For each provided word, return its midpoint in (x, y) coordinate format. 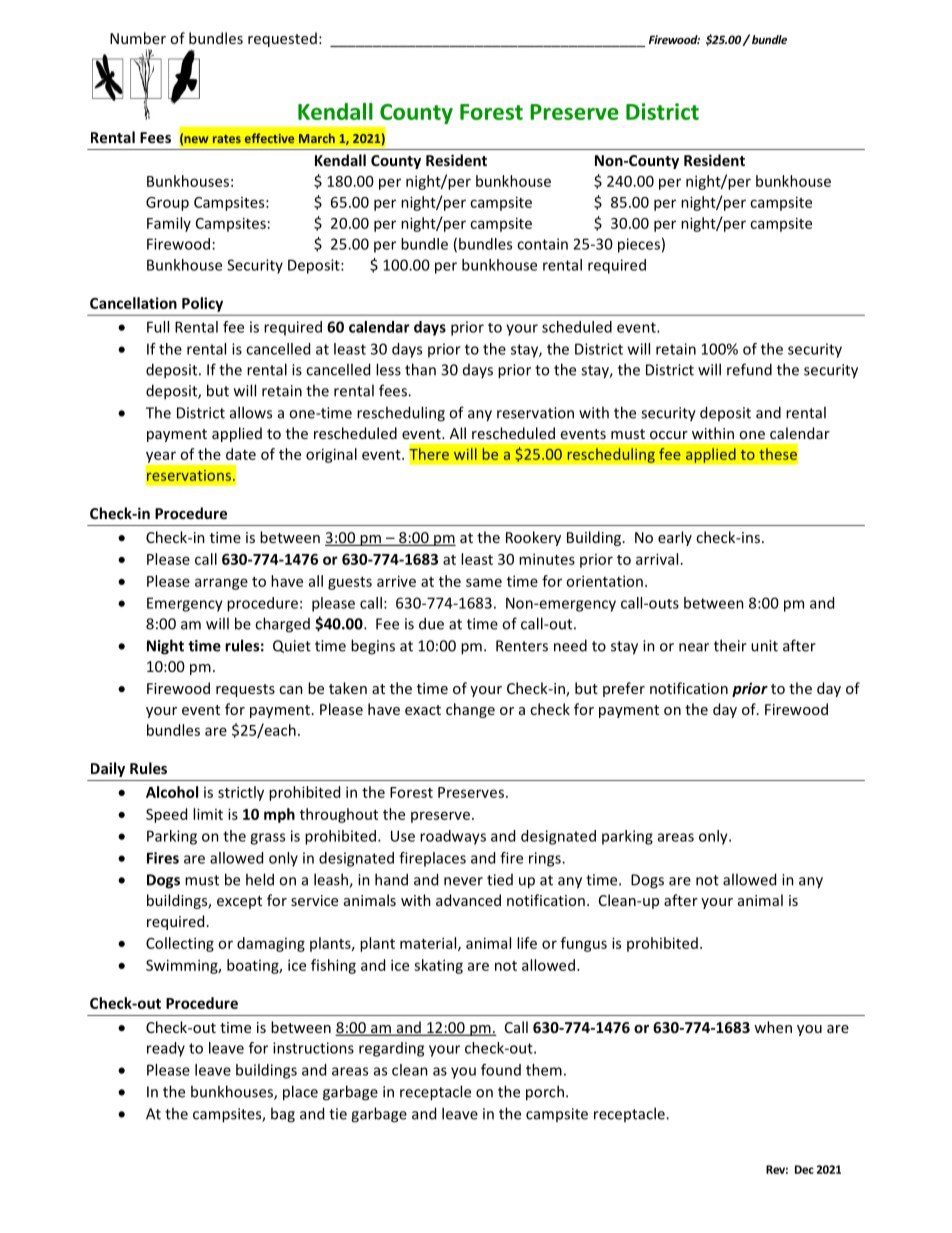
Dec (804, 1169)
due (431, 623)
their (730, 645)
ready (166, 1049)
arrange (221, 584)
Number (138, 38)
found (501, 1070)
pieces (639, 245)
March (317, 138)
